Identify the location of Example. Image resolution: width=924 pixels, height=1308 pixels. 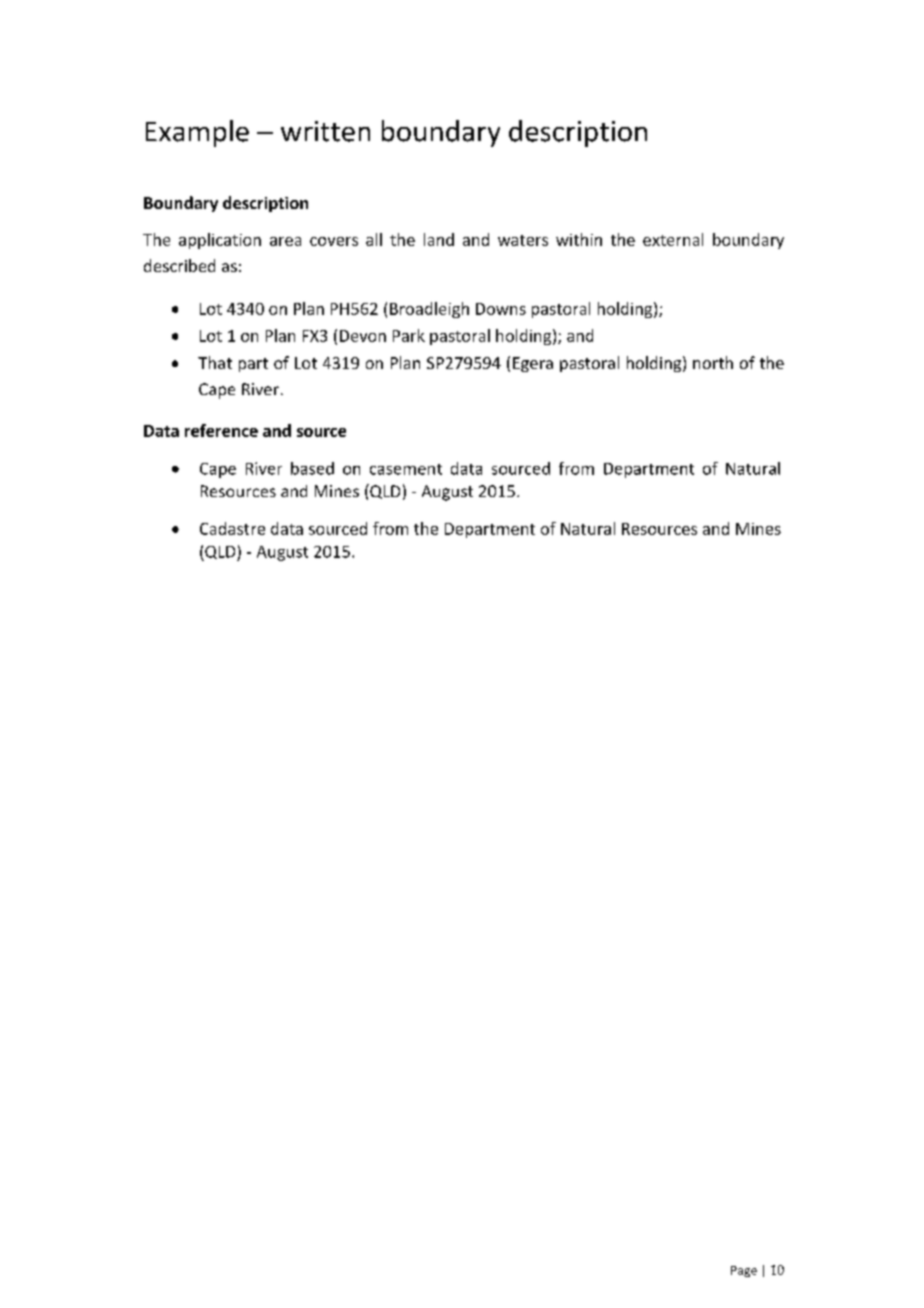
(197, 133).
